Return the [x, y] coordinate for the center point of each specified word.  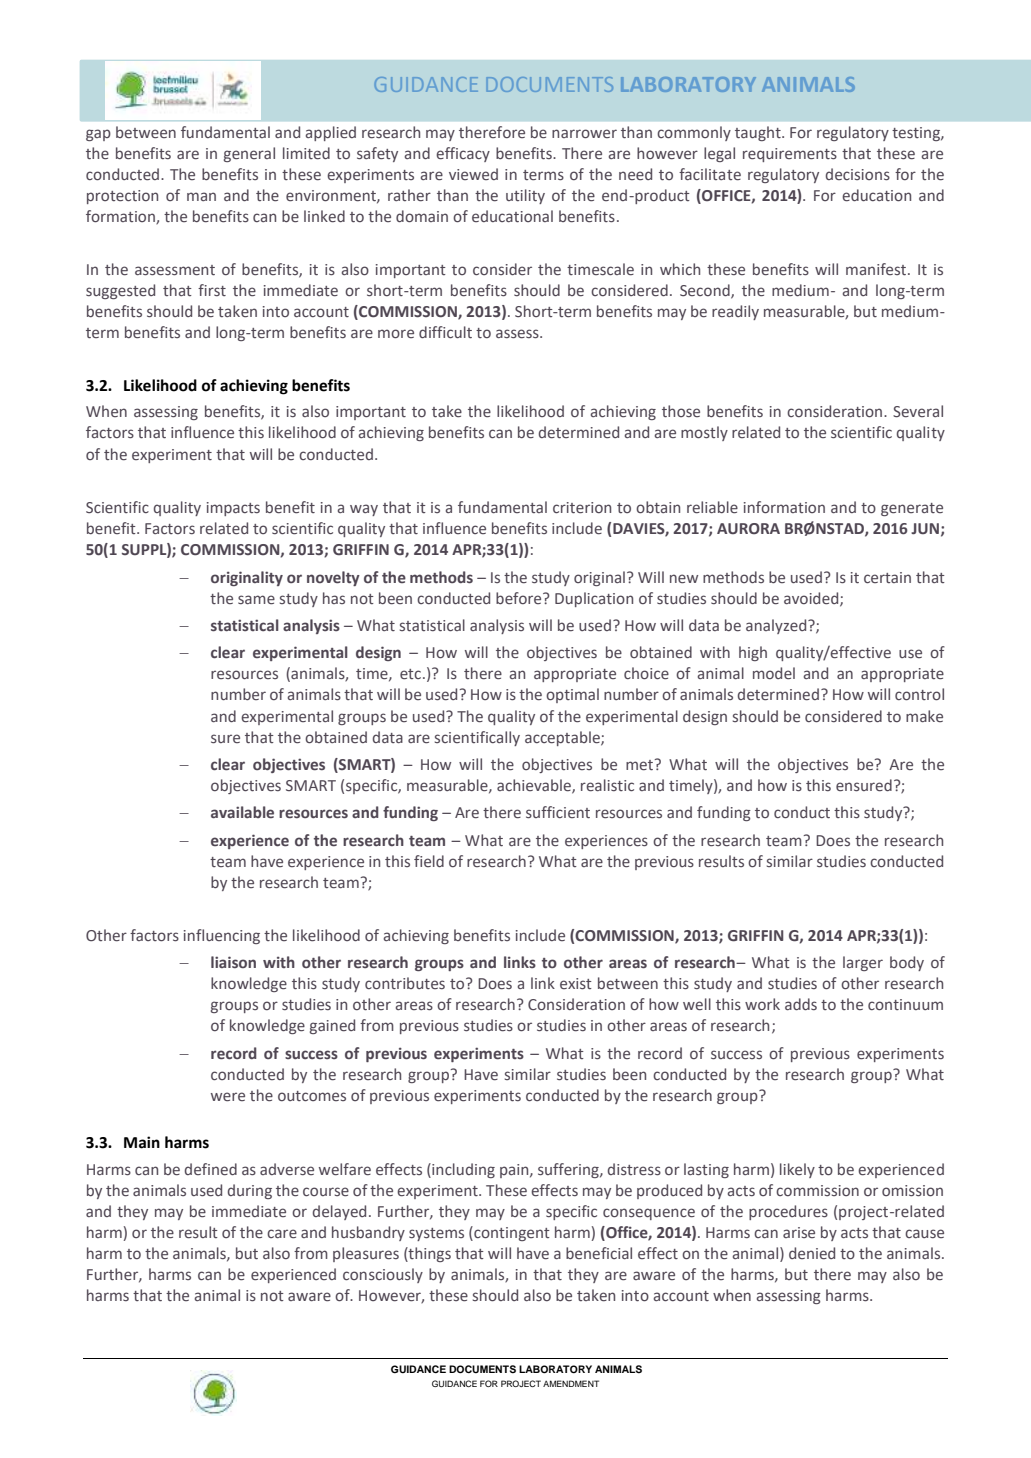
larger [863, 963]
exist [576, 983]
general [249, 154]
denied [812, 1253]
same [256, 599]
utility [525, 196]
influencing [222, 936]
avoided [812, 599]
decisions [858, 174]
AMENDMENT [571, 1383]
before [520, 598]
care [282, 1233]
